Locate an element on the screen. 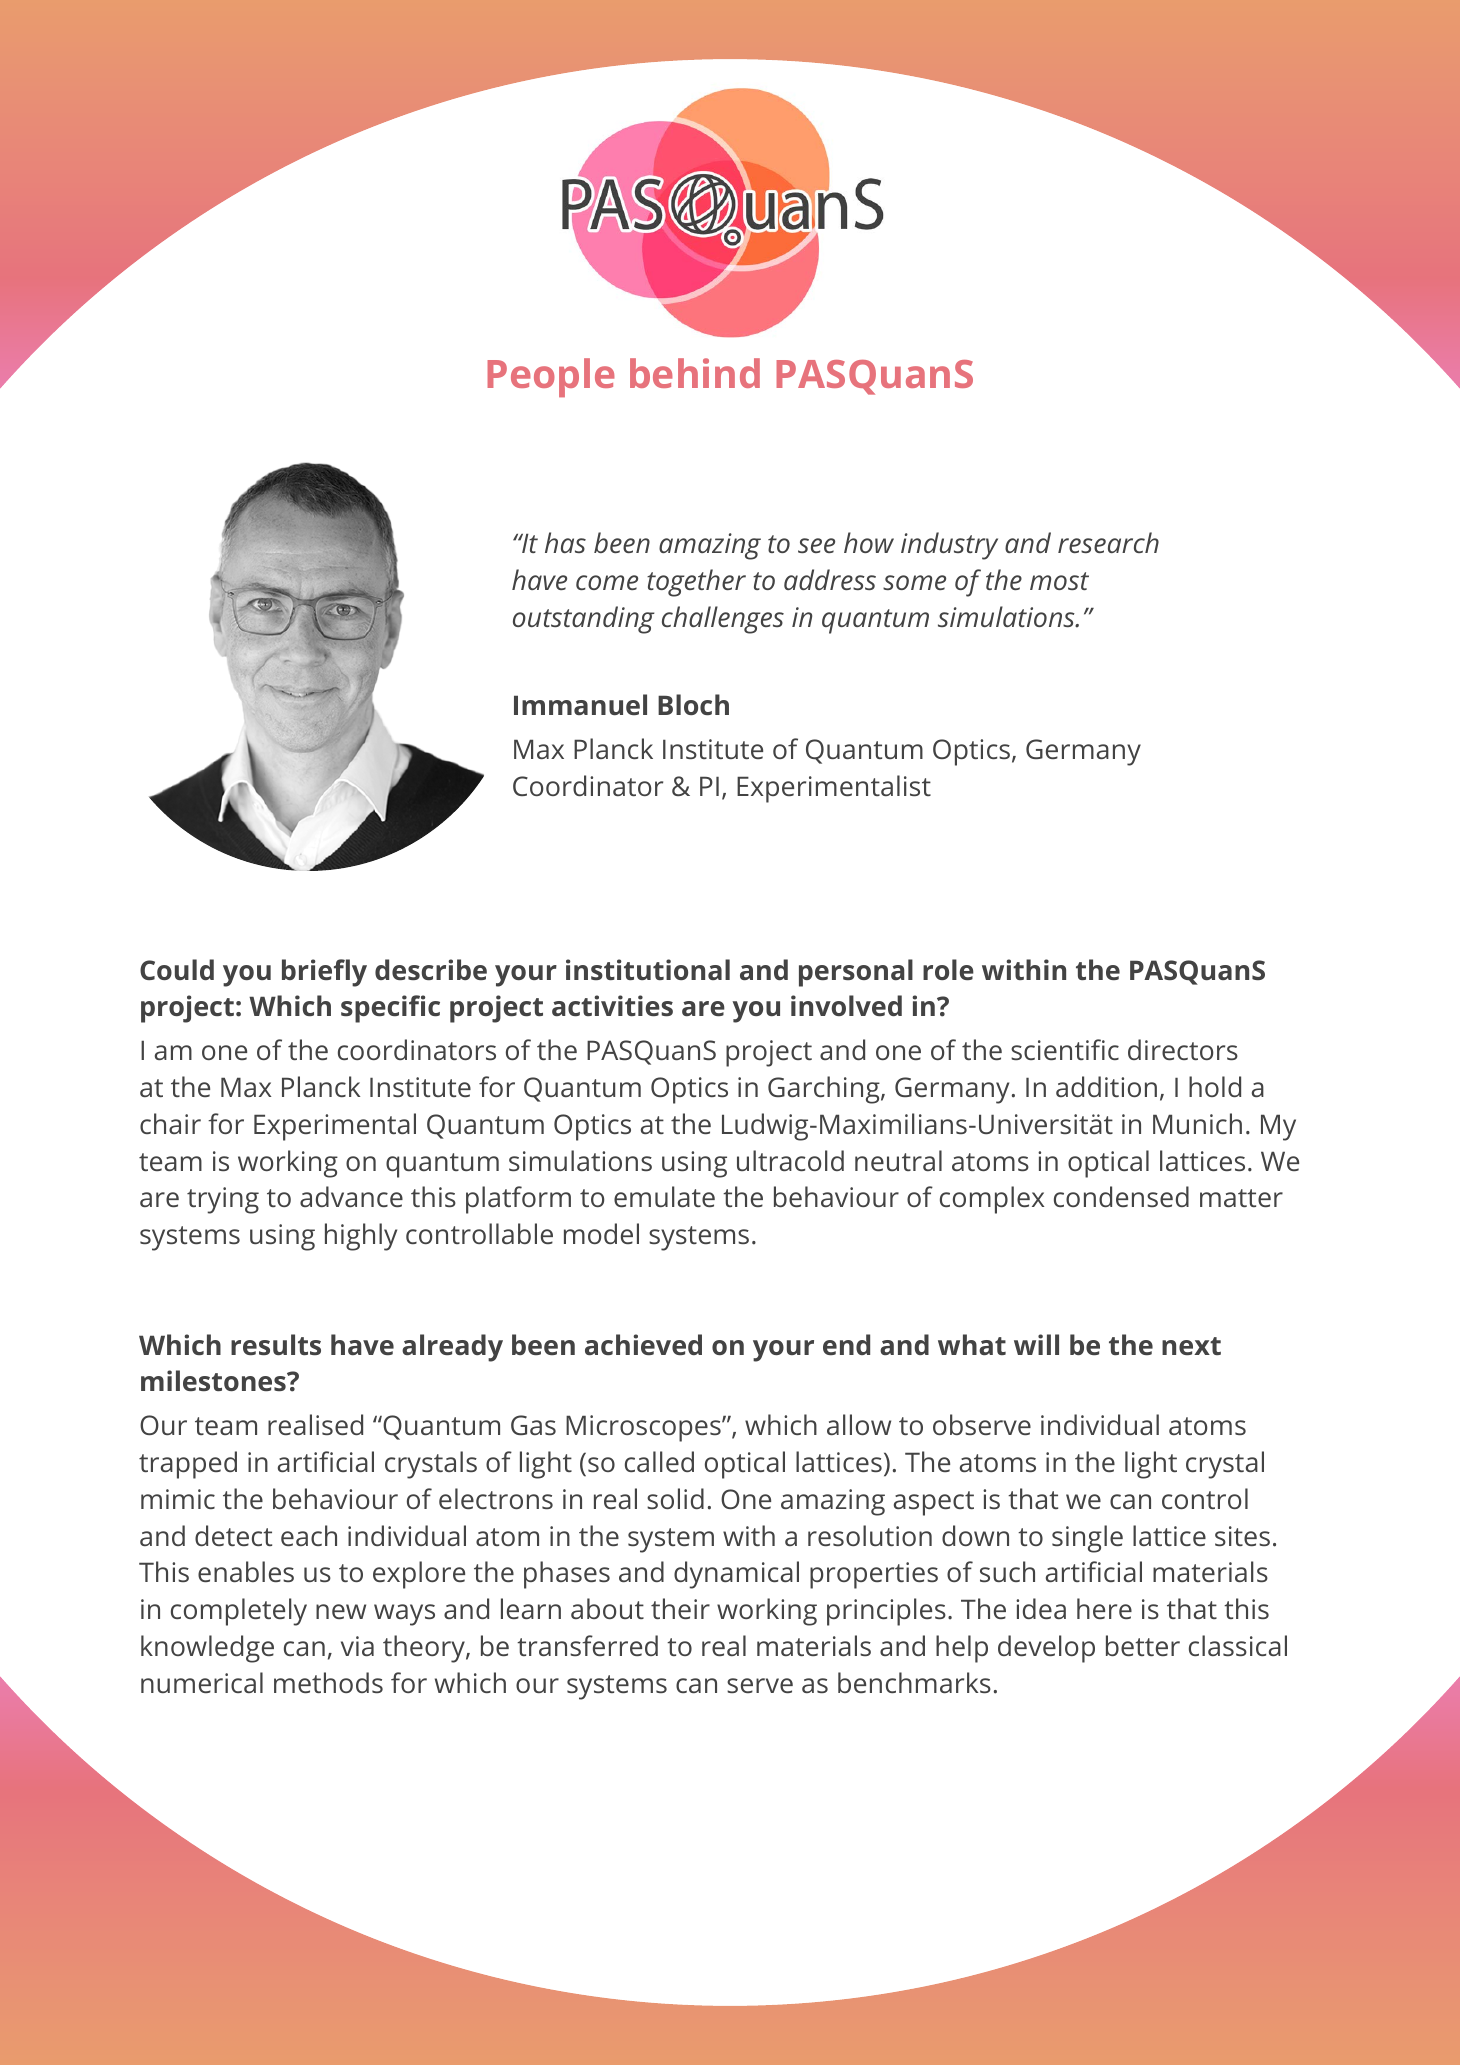 Image resolution: width=1460 pixels, height=2065 pixels. via is located at coordinates (357, 1646).
